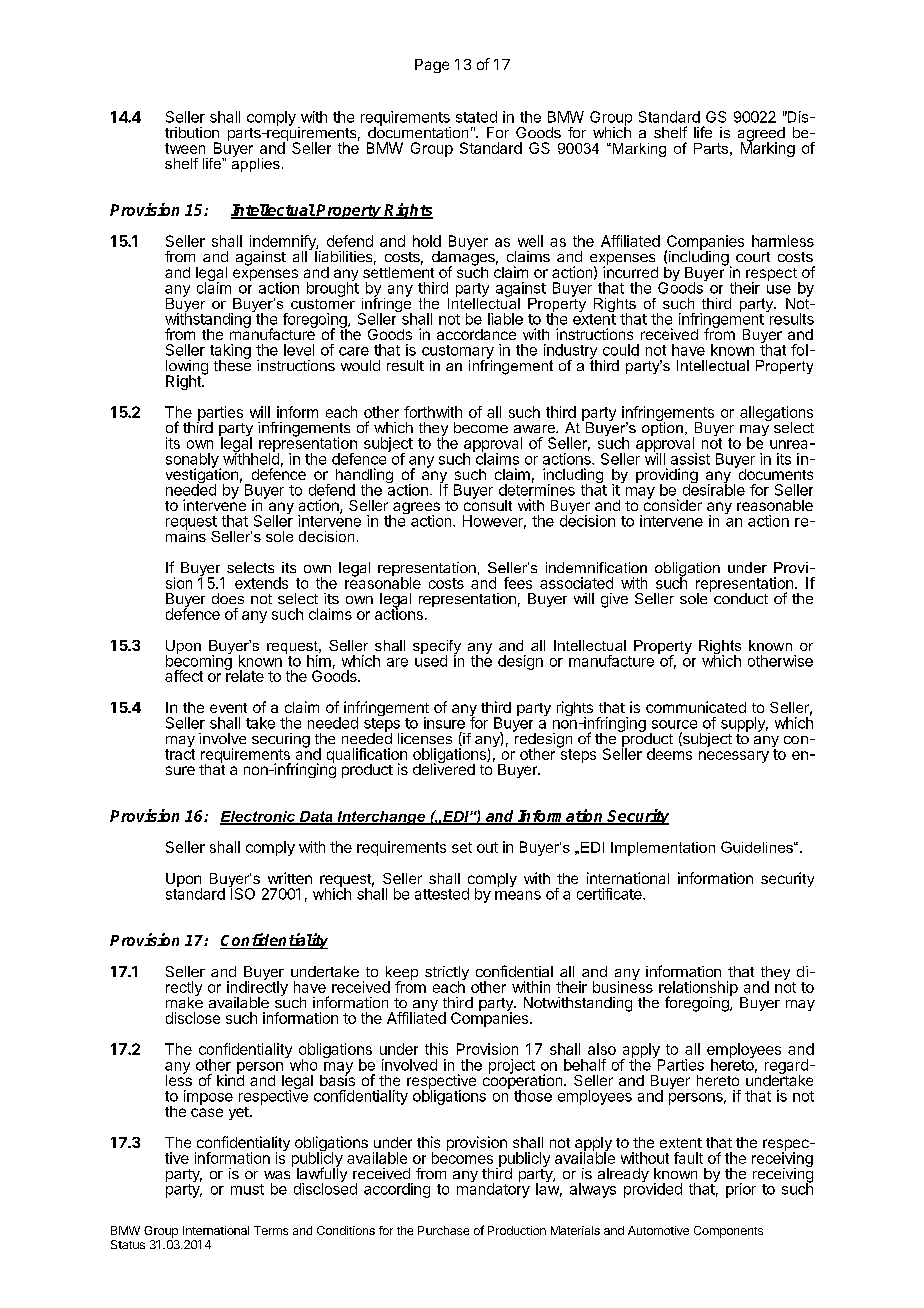 This page has height=1308, width=924. I want to click on assist, so click(690, 459).
